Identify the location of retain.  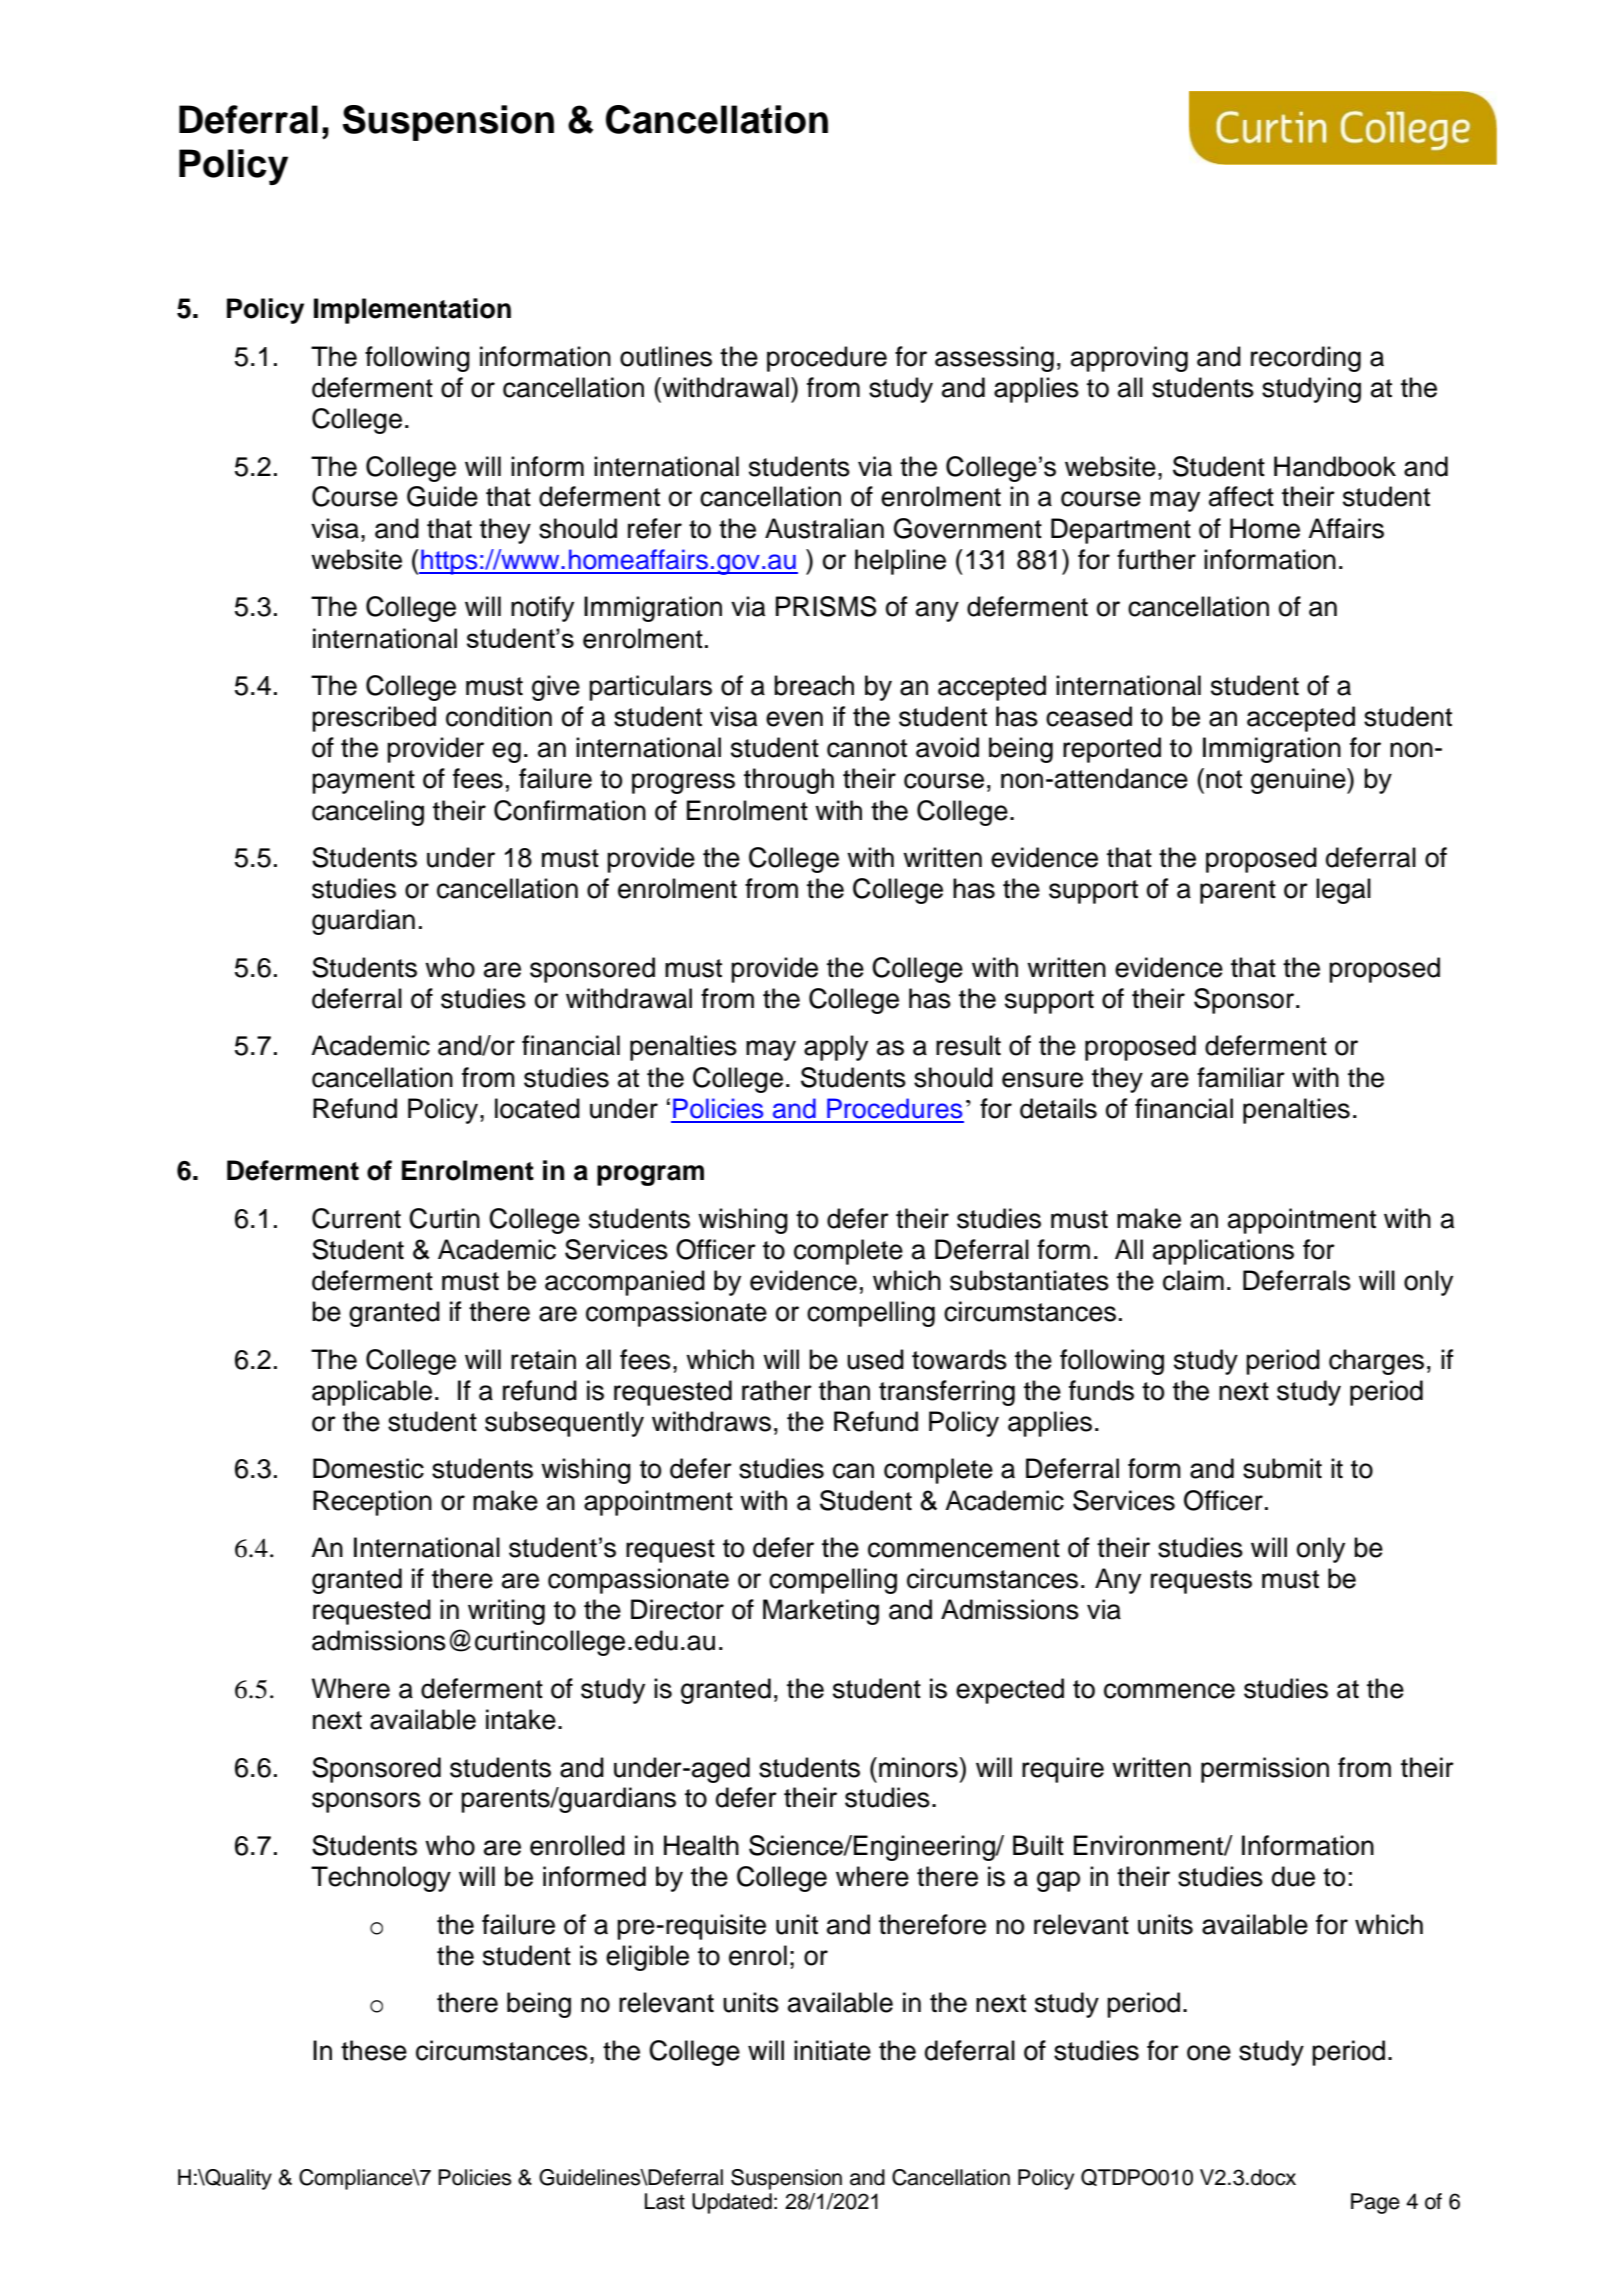
(543, 1359).
